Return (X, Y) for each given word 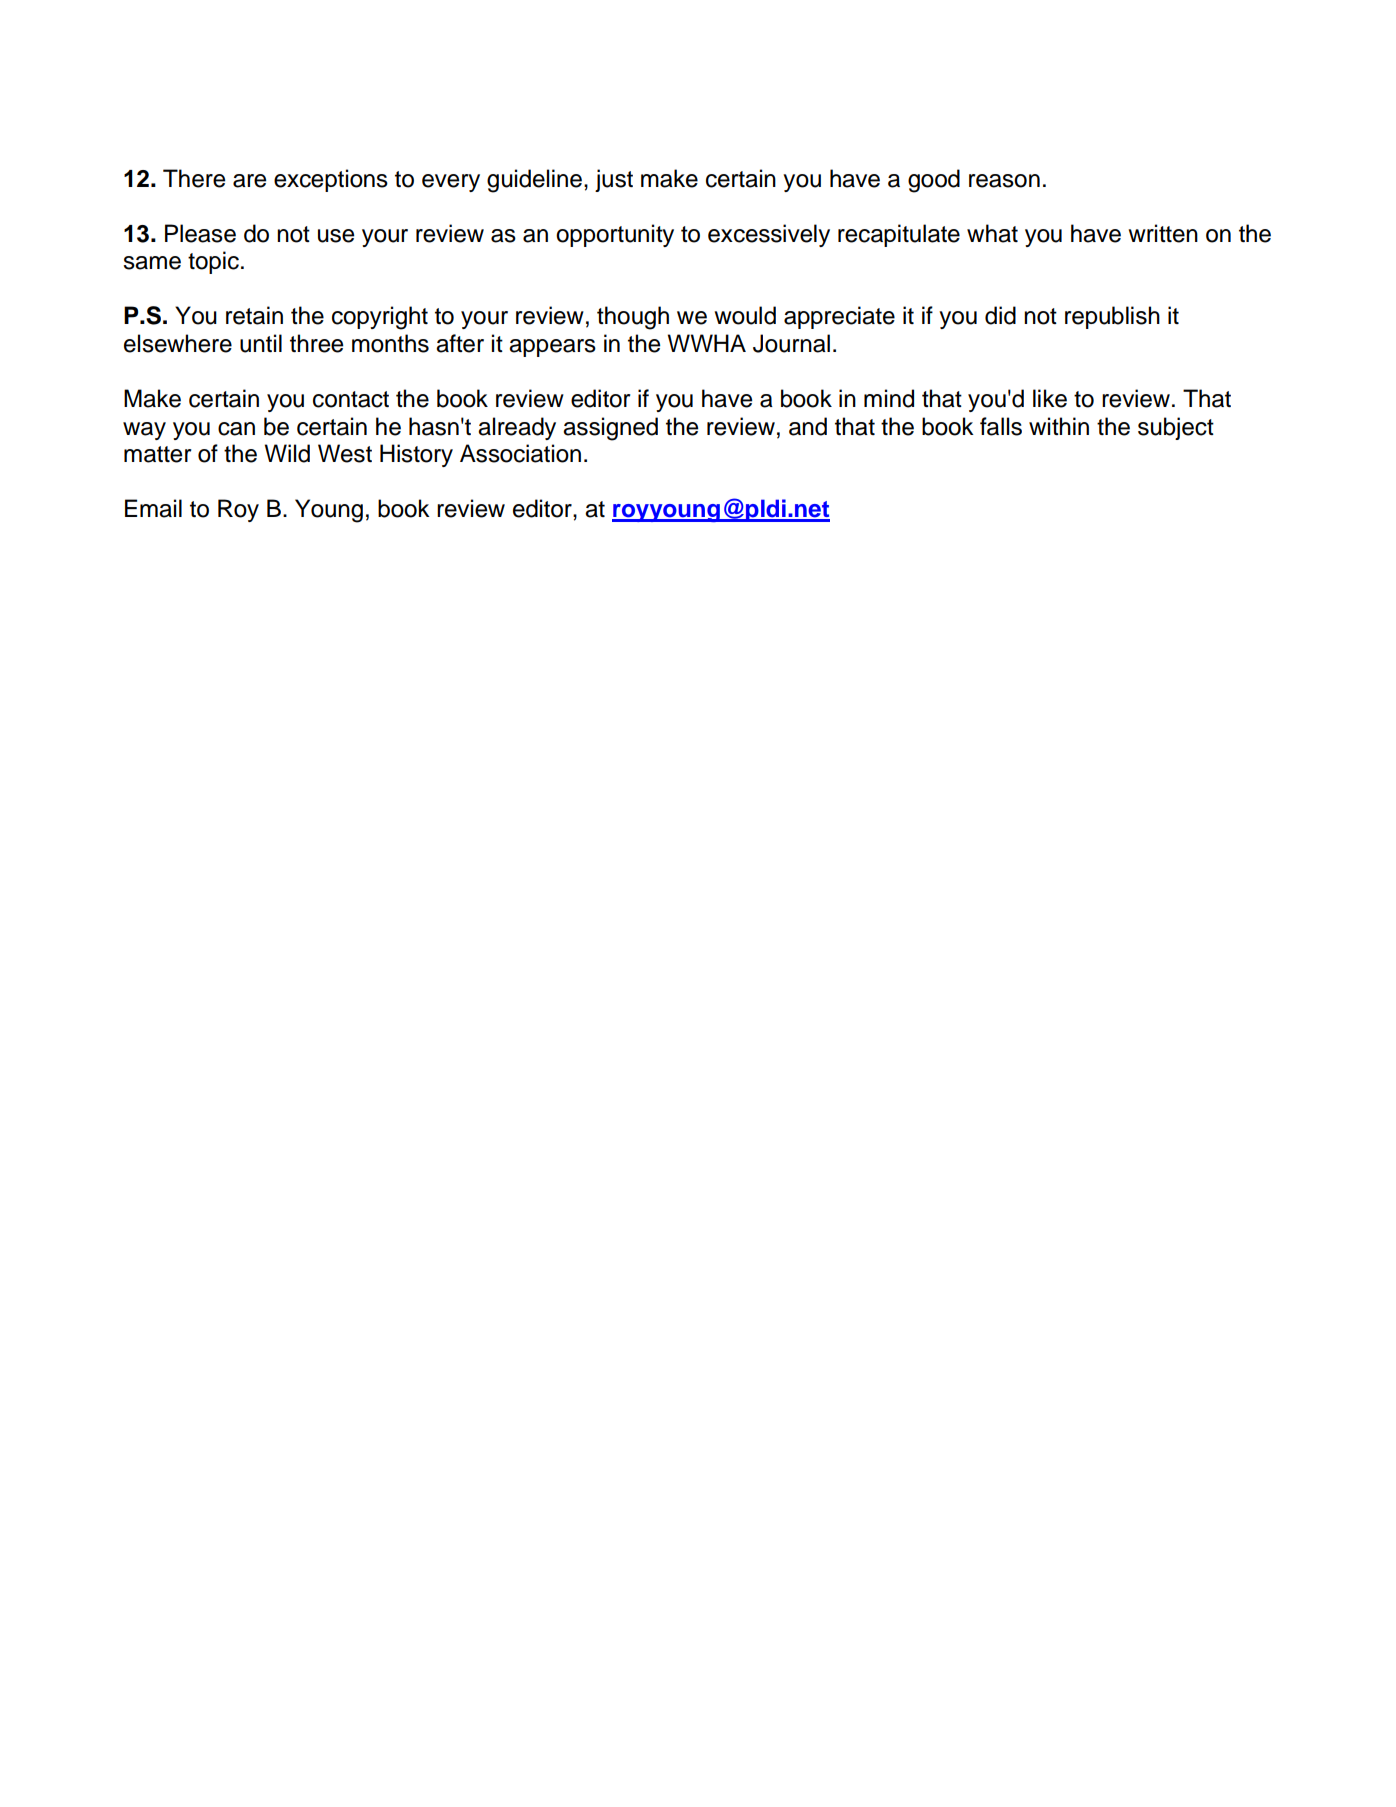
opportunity (615, 235)
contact (351, 399)
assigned (610, 429)
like (1050, 398)
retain (254, 315)
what (992, 233)
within (1059, 426)
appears (552, 348)
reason (1004, 181)
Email (153, 508)
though (633, 318)
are (249, 181)
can (236, 429)
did (1000, 315)
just (614, 180)
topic (213, 262)
